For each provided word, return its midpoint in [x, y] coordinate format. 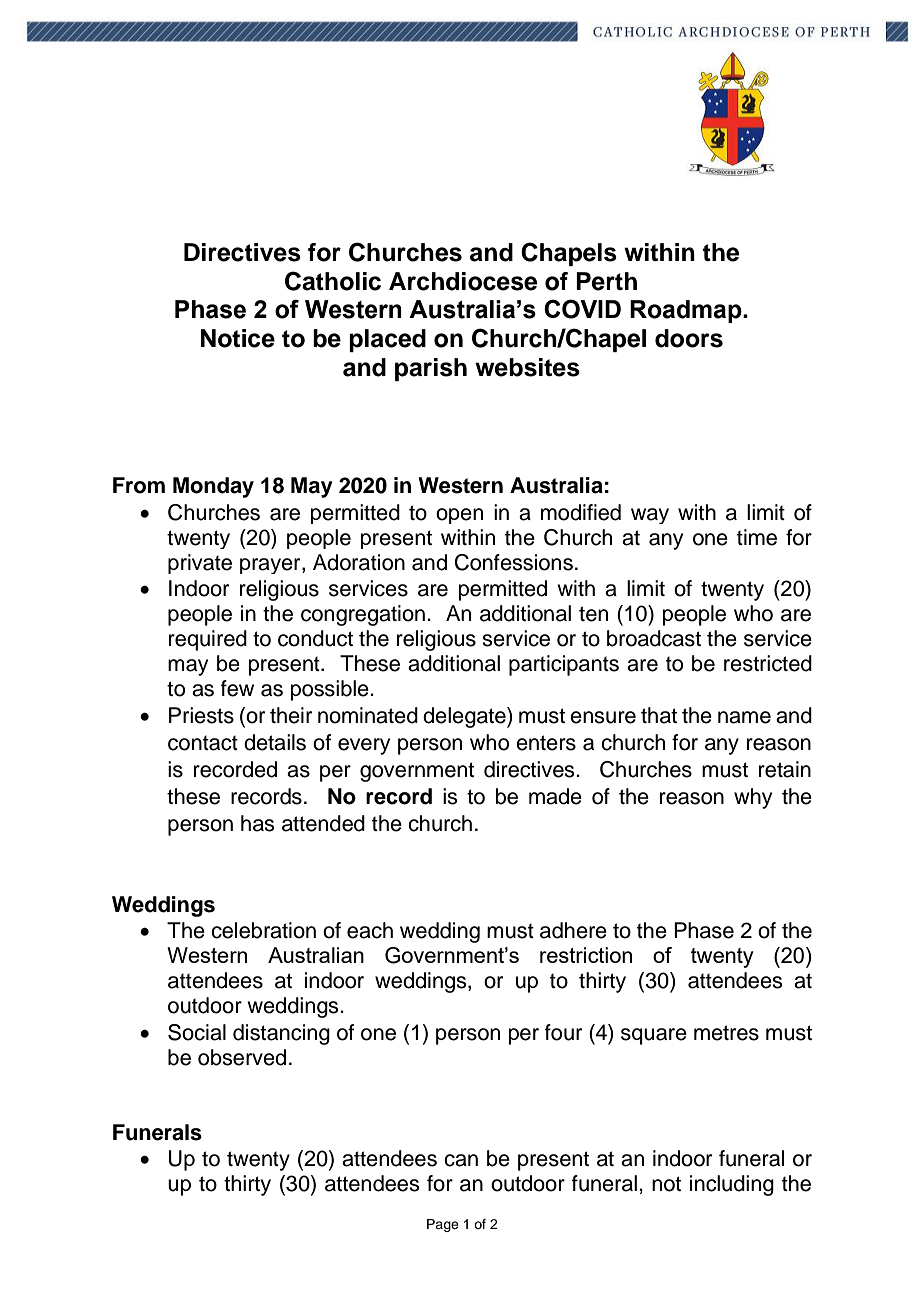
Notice [238, 338]
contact [203, 743]
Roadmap [687, 311]
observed [242, 1057]
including [732, 1185]
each [370, 930]
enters [546, 743]
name [744, 717]
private [200, 564]
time [757, 537]
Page [443, 1225]
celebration [263, 930]
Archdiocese [463, 281]
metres [726, 1033]
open [459, 516]
